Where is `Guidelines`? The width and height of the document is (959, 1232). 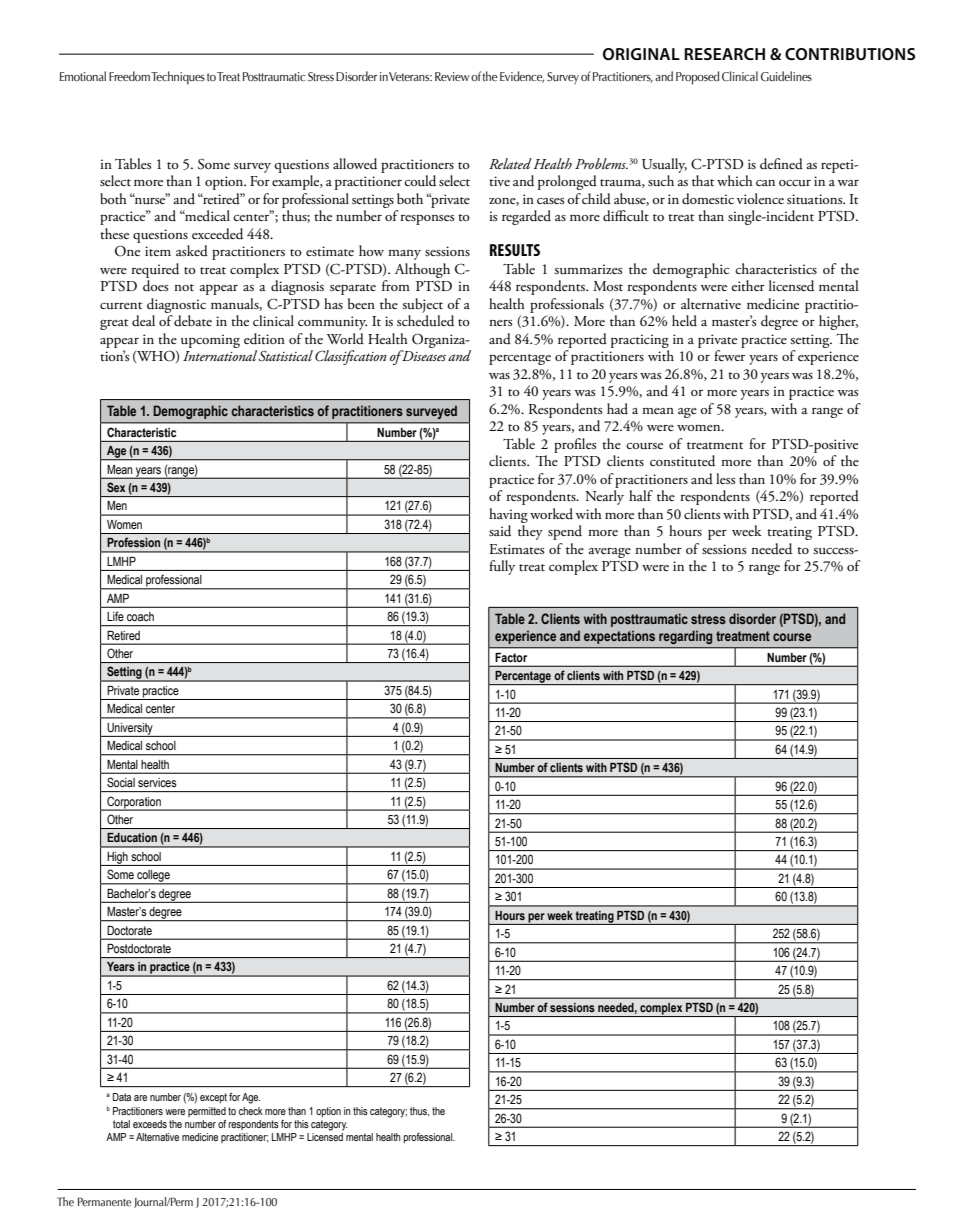 Guidelines is located at coordinates (786, 76).
